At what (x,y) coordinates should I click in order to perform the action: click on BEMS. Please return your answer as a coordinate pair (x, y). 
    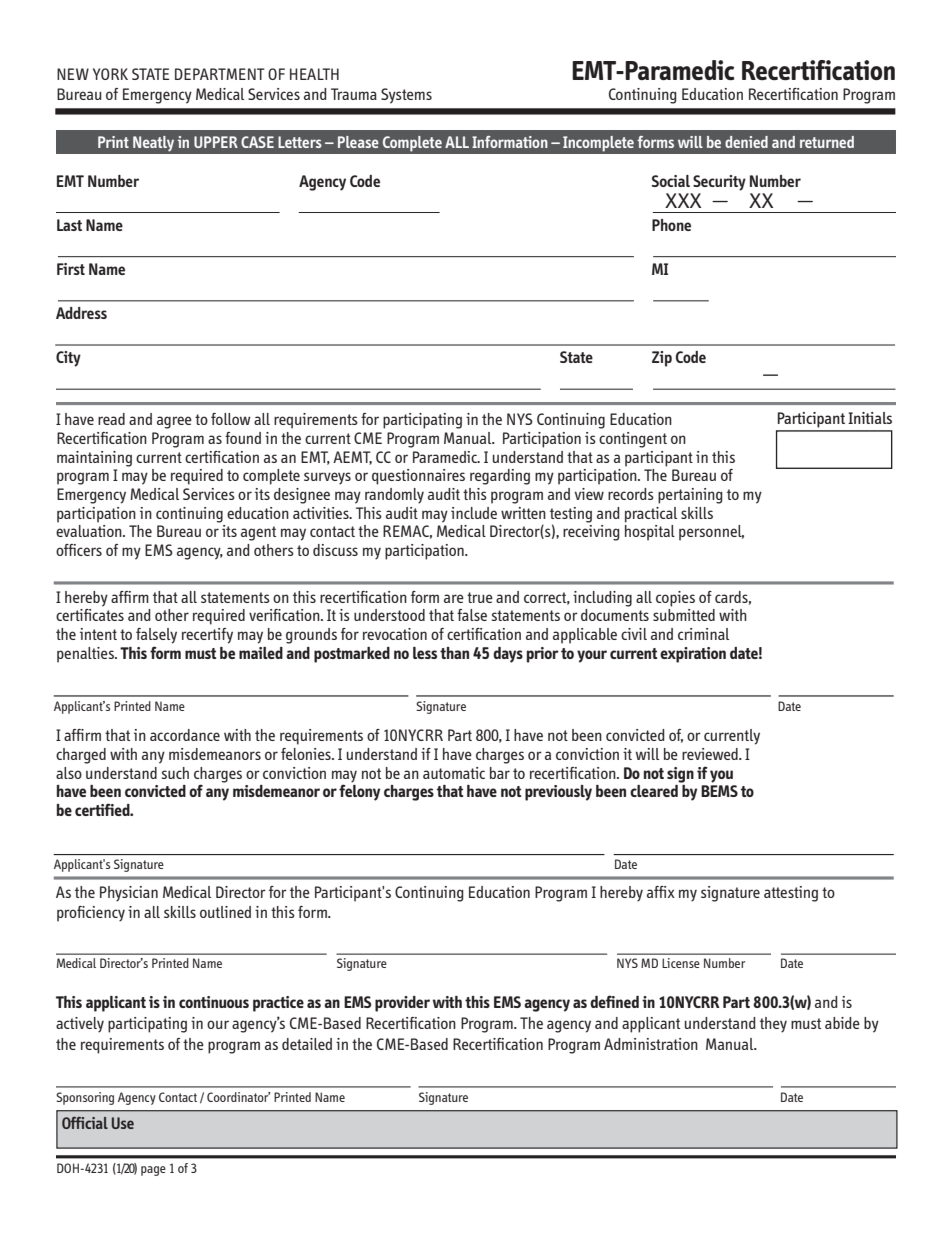
    Looking at the image, I should click on (719, 791).
